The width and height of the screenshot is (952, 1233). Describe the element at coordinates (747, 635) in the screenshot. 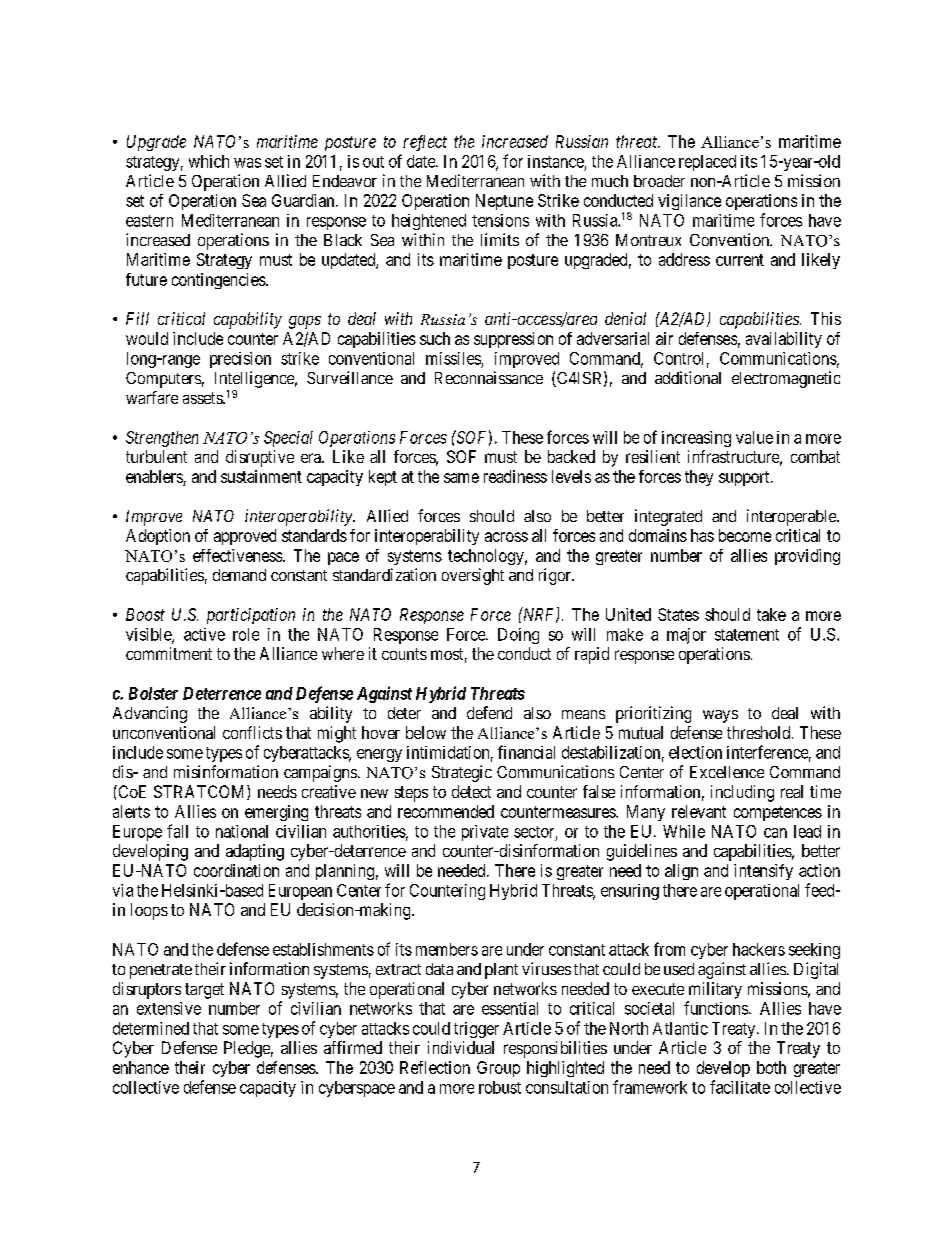

I see `statement` at that location.
